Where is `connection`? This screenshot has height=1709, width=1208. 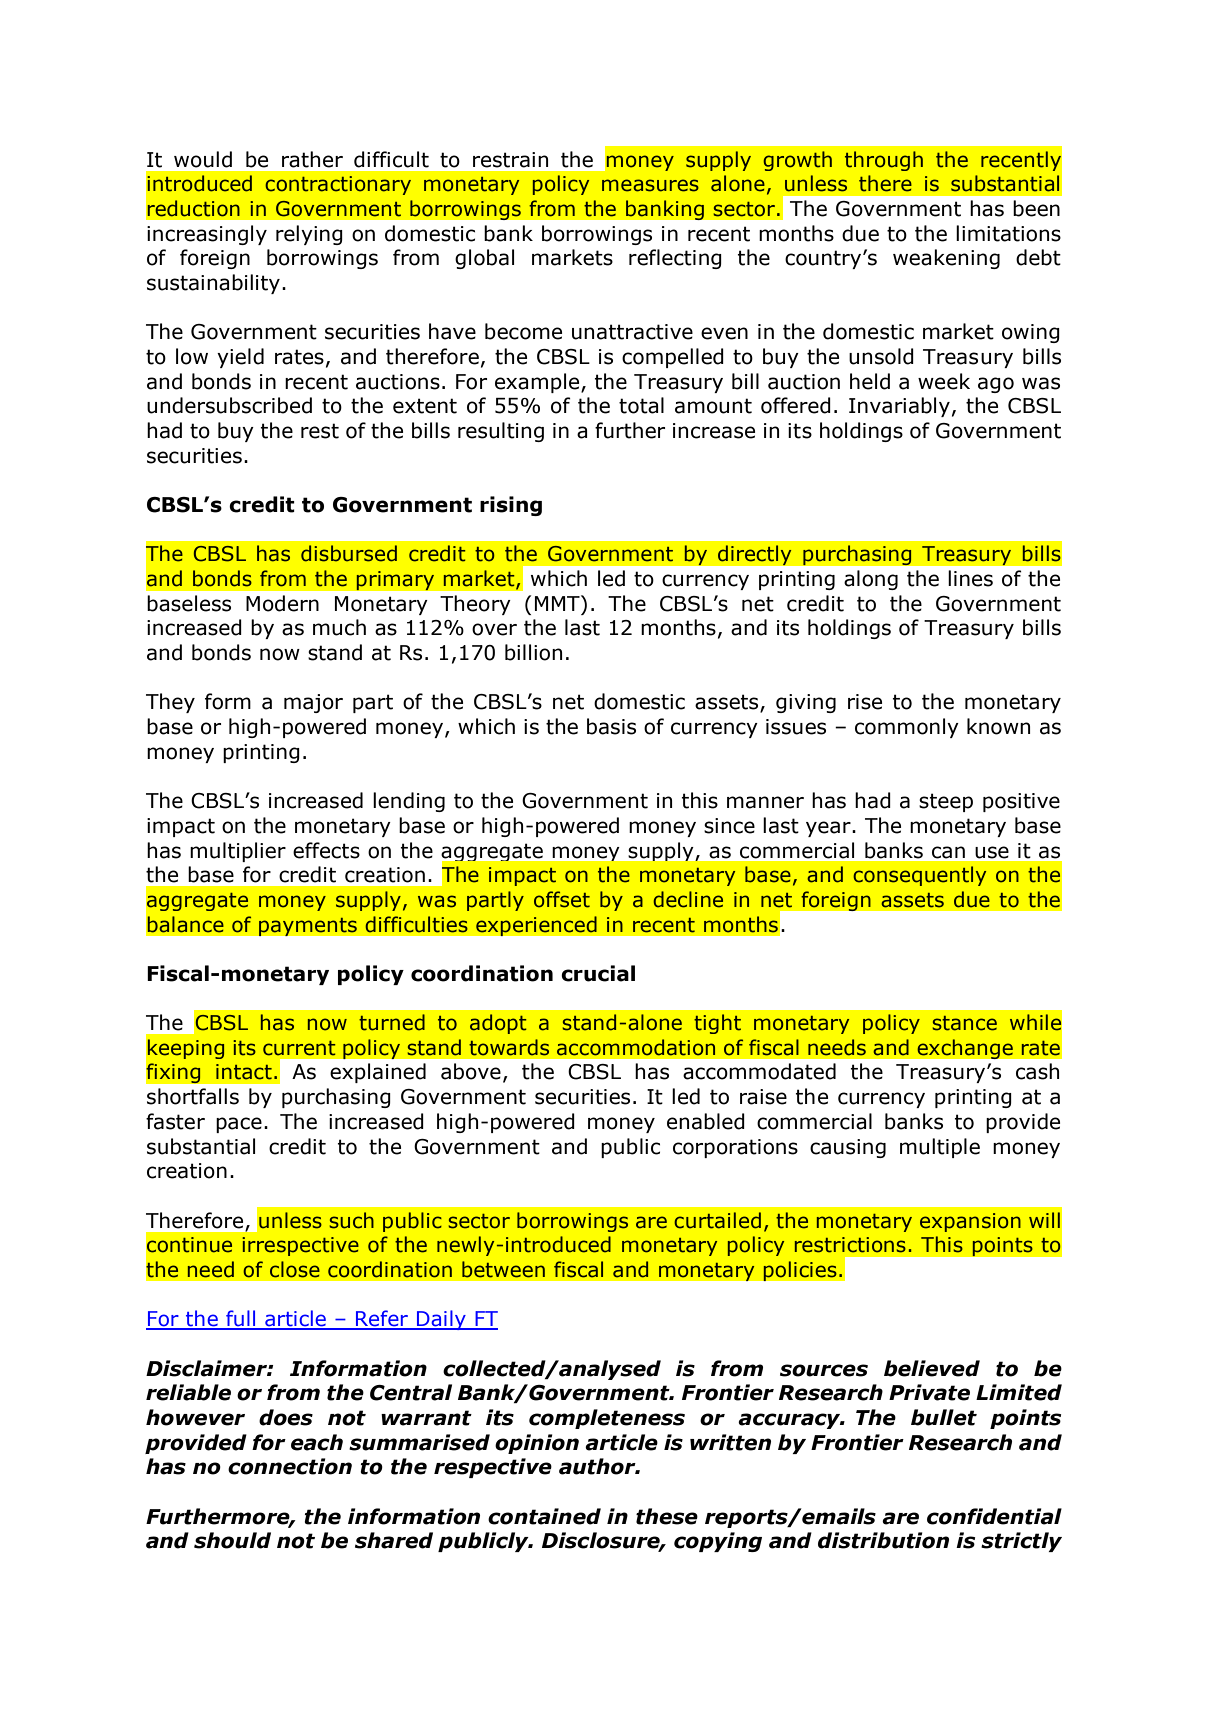
connection is located at coordinates (290, 1466).
